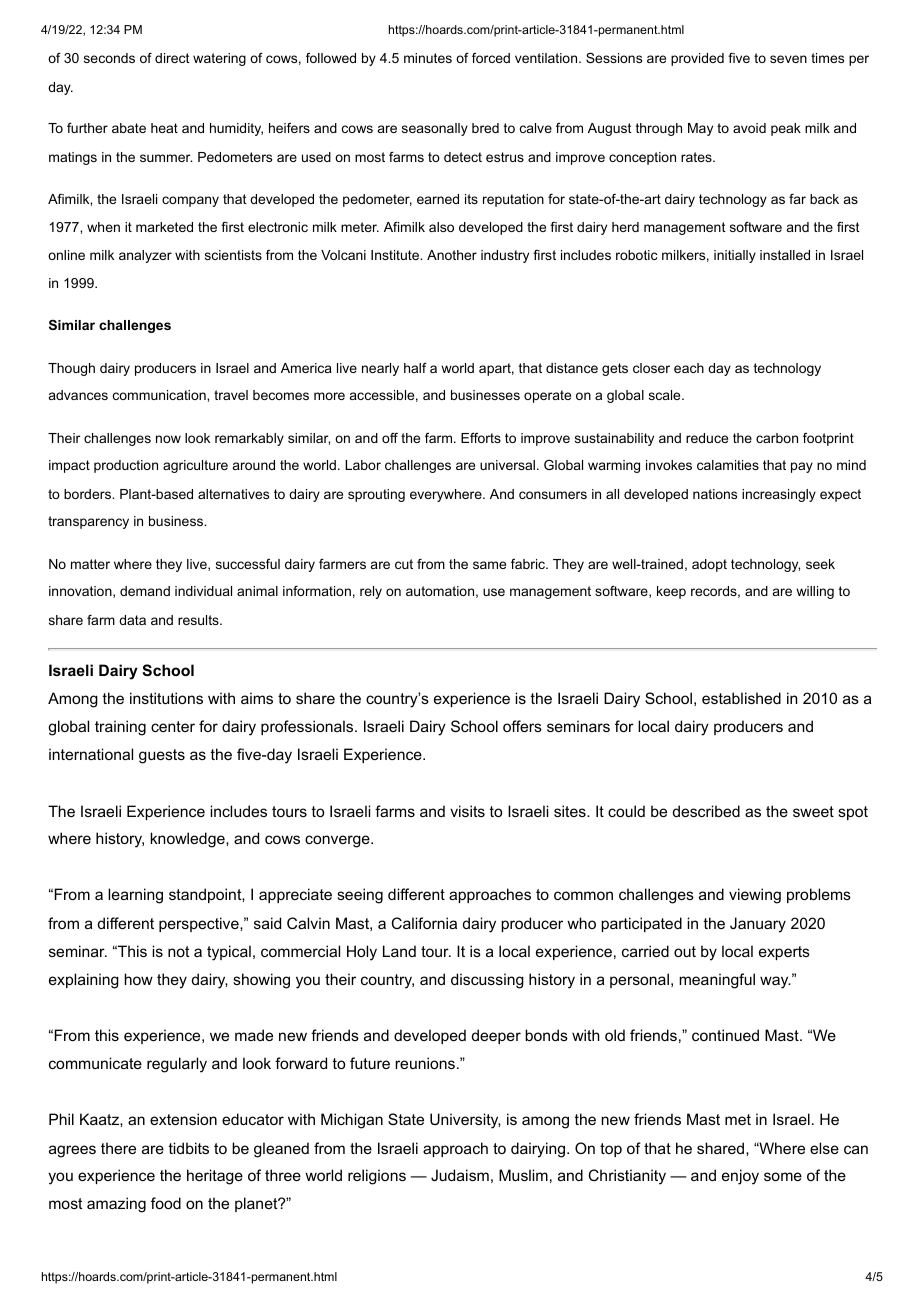 The width and height of the image is (924, 1308). Describe the element at coordinates (467, 811) in the image. I see `visits` at that location.
